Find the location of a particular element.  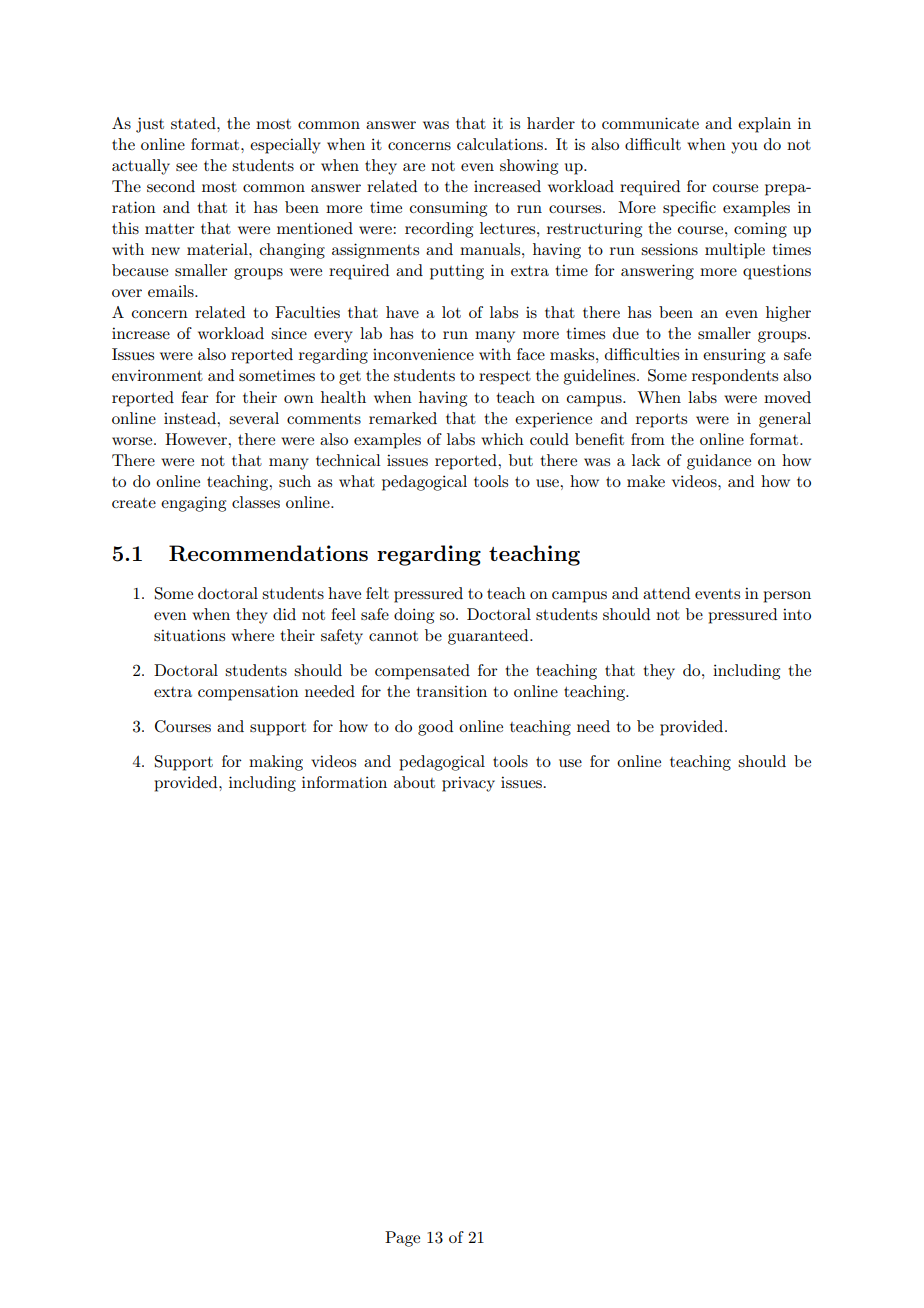

instead is located at coordinates (191, 418).
